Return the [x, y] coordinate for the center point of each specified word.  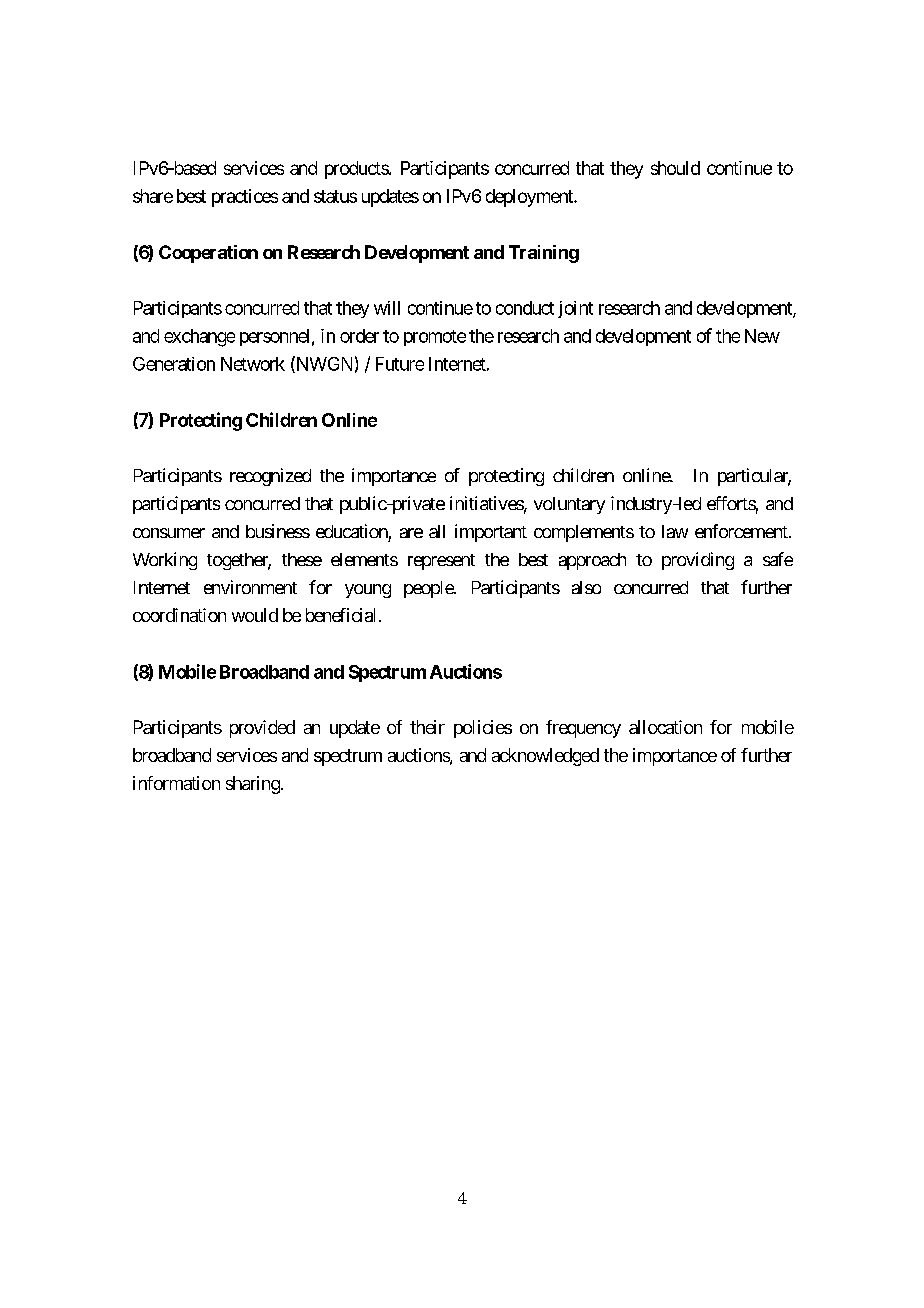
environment [250, 587]
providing [698, 561]
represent [441, 562]
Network [253, 364]
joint [575, 309]
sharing [253, 785]
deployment [530, 198]
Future [400, 364]
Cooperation [208, 254]
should [675, 168]
